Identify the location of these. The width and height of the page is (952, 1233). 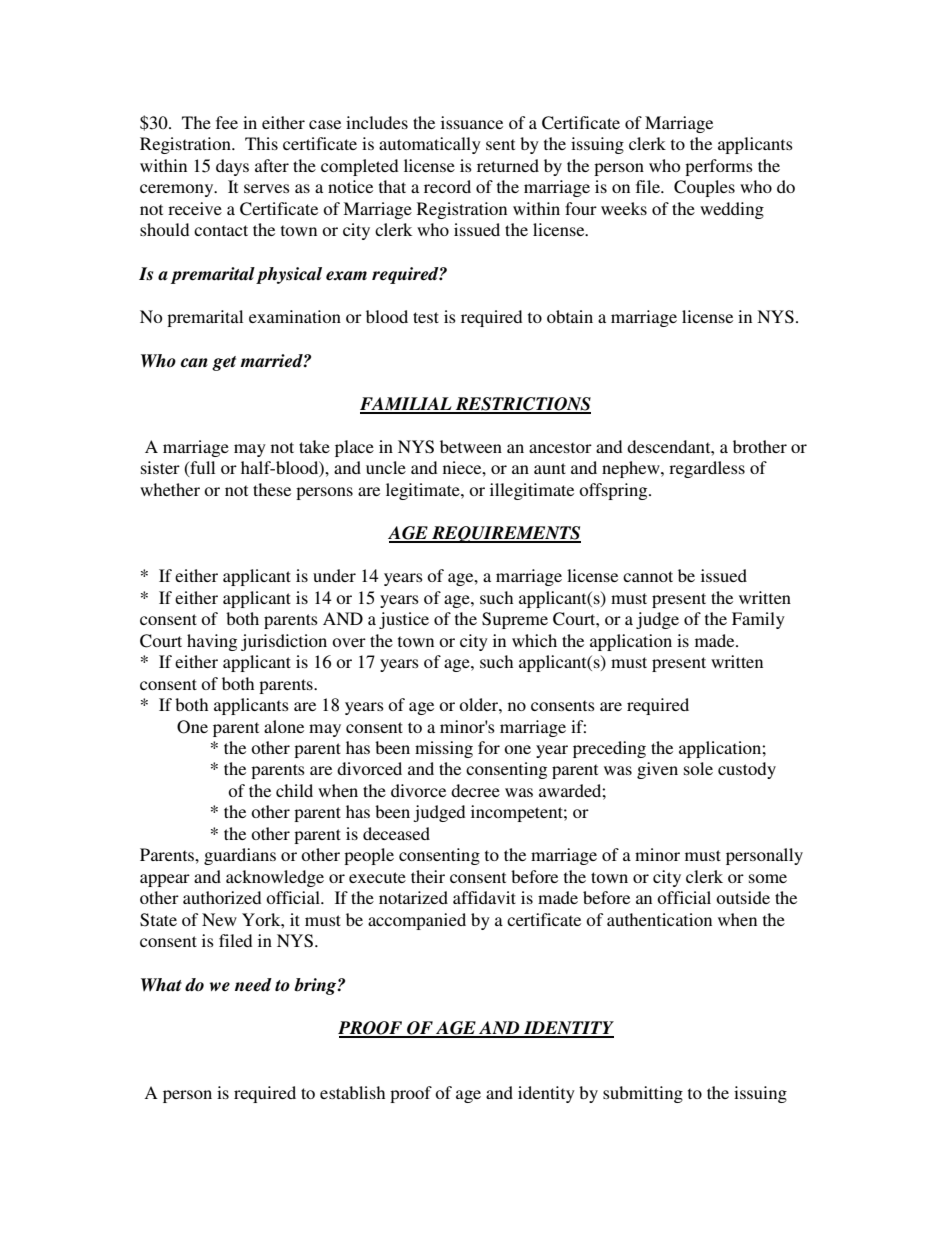
(272, 489).
